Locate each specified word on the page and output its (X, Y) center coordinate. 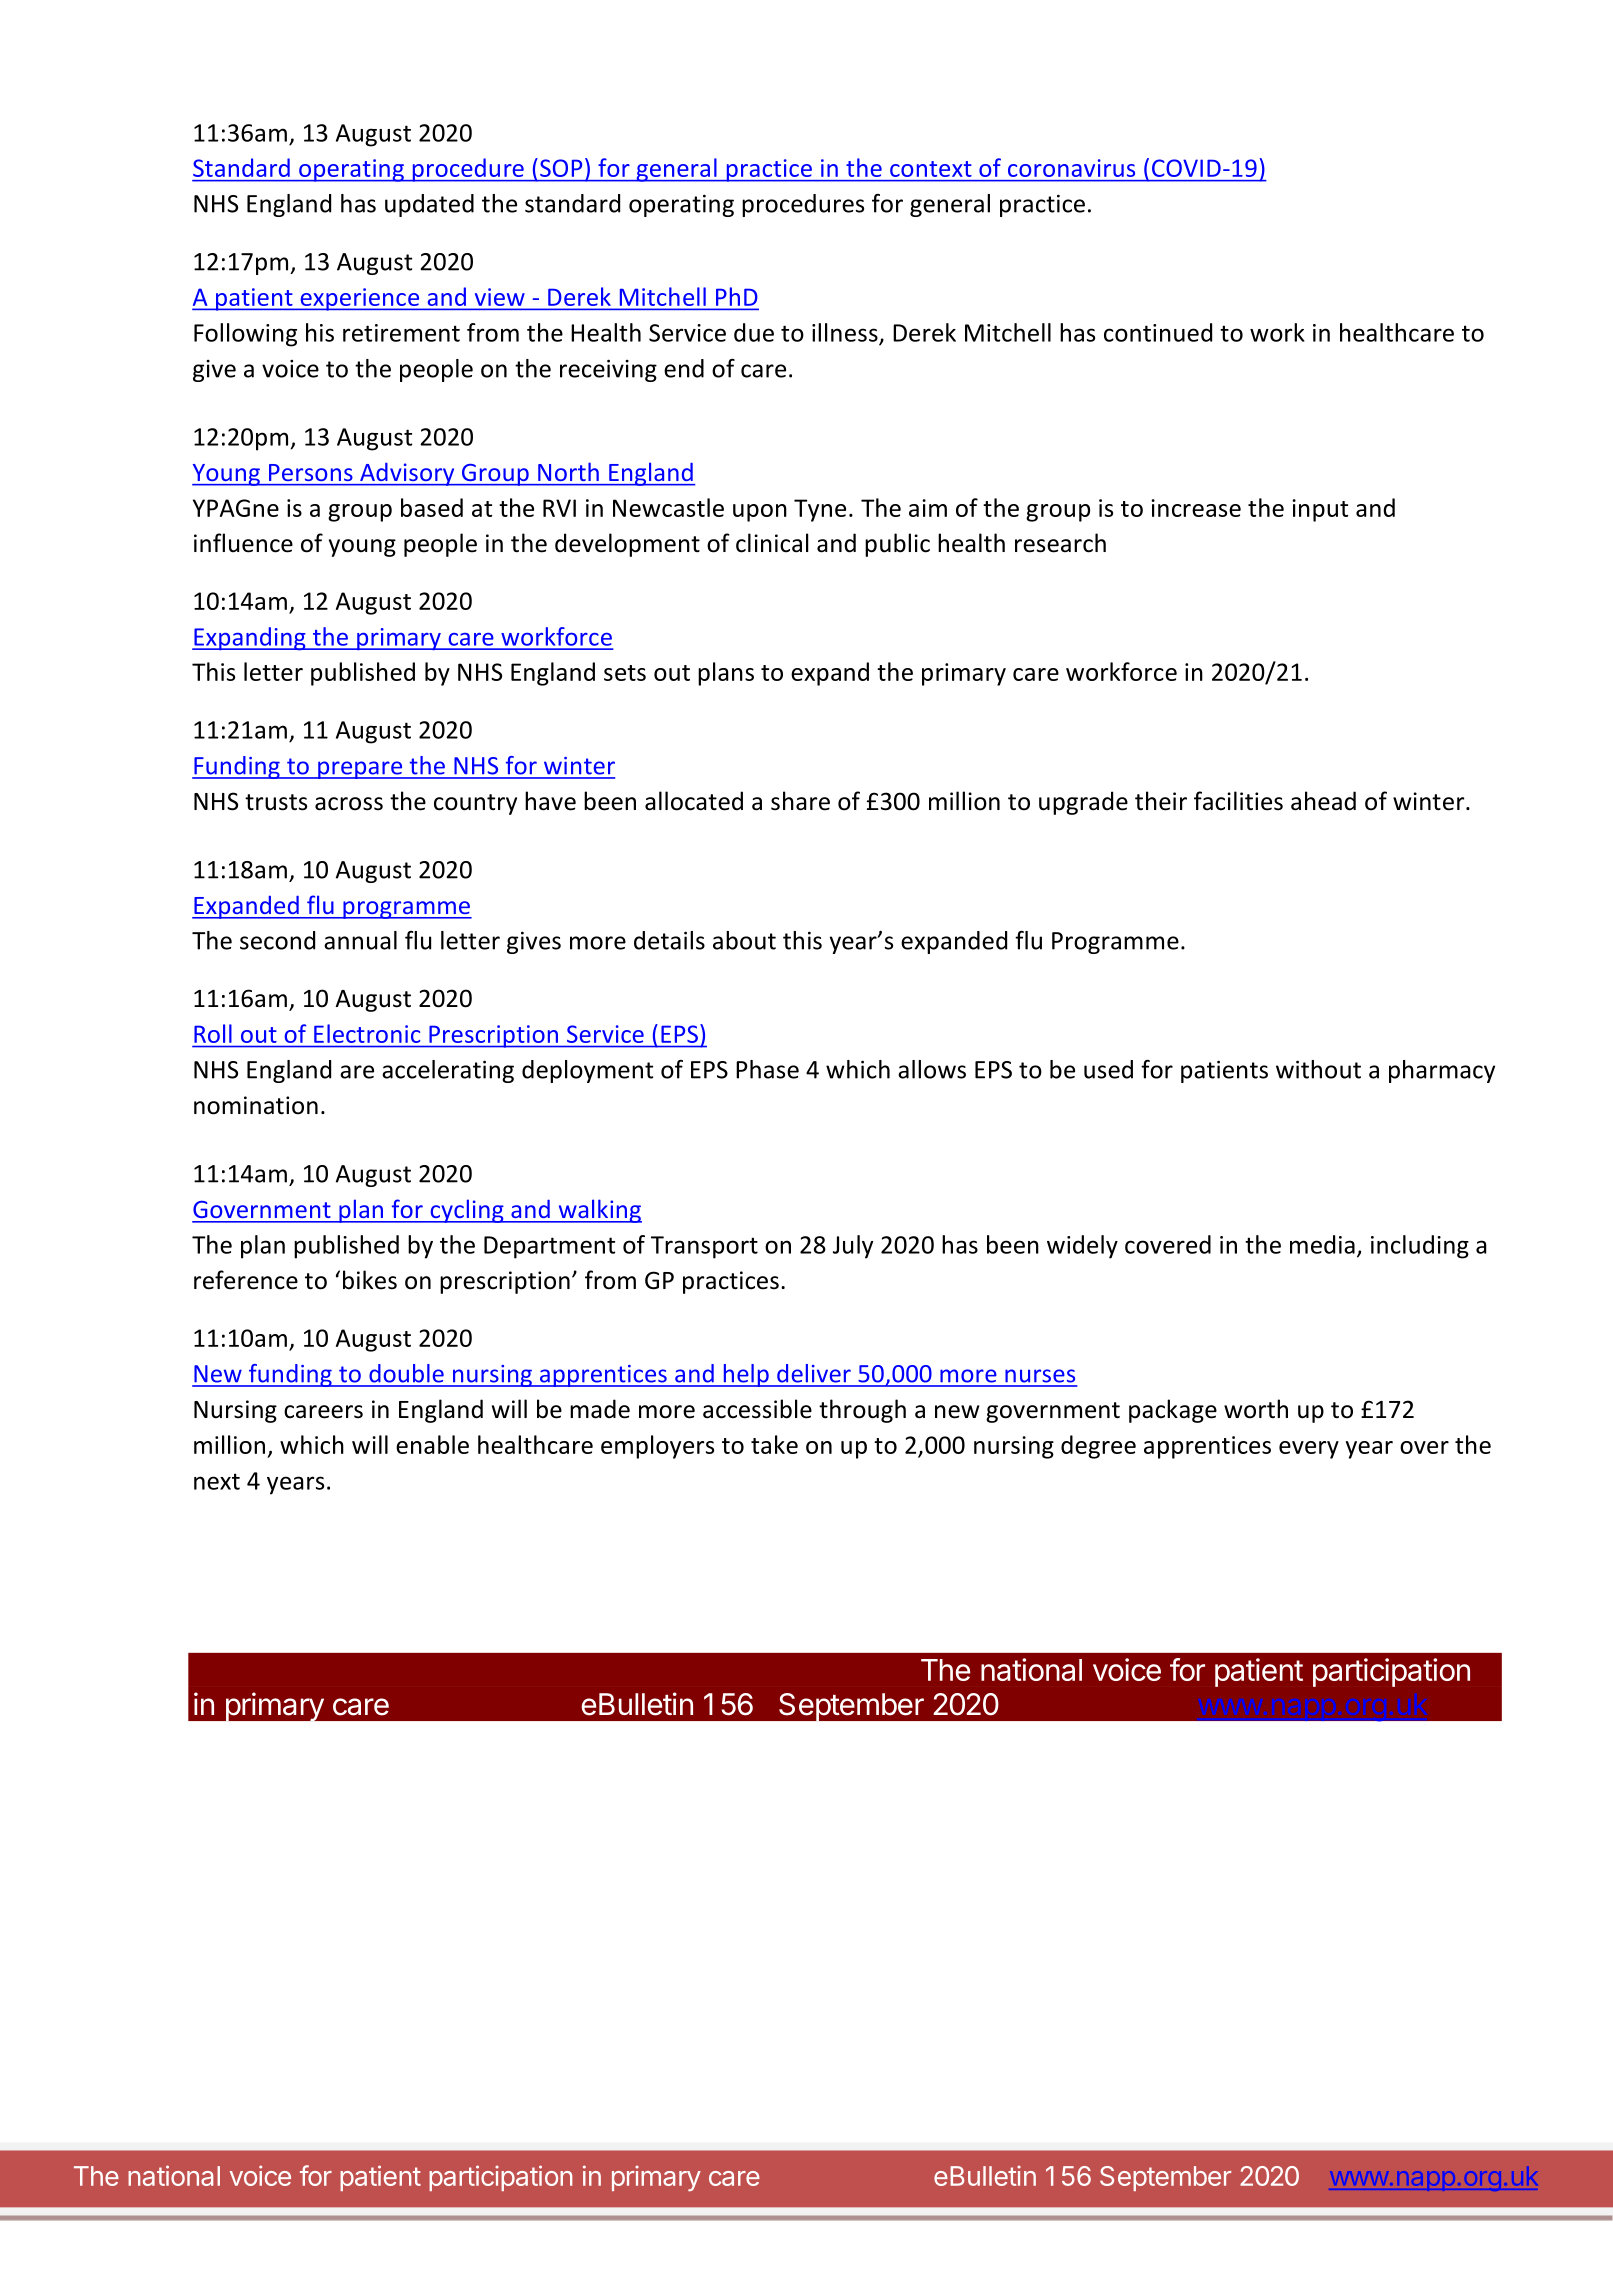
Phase (767, 1069)
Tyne (820, 510)
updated (429, 205)
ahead (1323, 801)
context (930, 169)
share (800, 801)
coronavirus (1071, 168)
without (1318, 1069)
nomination (256, 1105)
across (349, 804)
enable (432, 1444)
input (1320, 510)
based (432, 507)
